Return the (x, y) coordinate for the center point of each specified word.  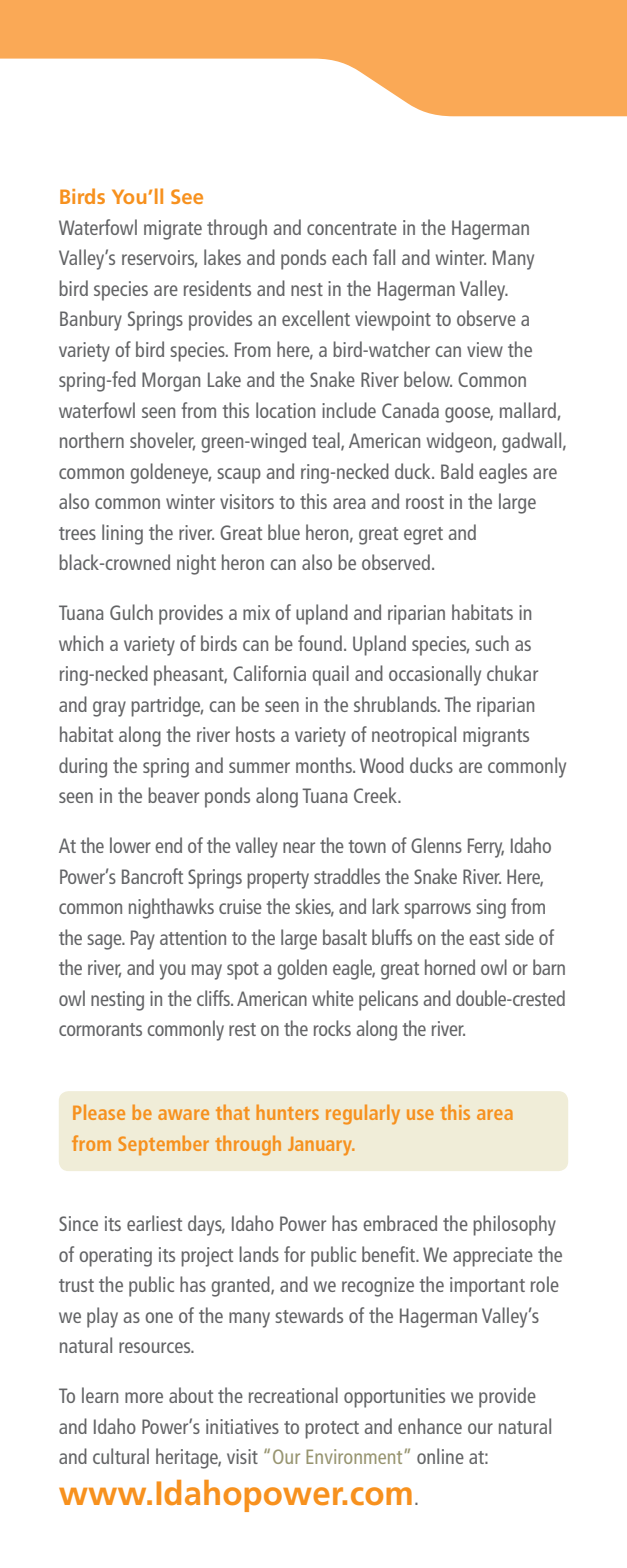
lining (122, 534)
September (163, 1145)
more (144, 1397)
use (420, 1114)
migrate (173, 230)
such (492, 643)
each (349, 257)
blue (284, 532)
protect (332, 1430)
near (299, 847)
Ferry (486, 848)
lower (130, 845)
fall (384, 257)
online (440, 1456)
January (321, 1146)
